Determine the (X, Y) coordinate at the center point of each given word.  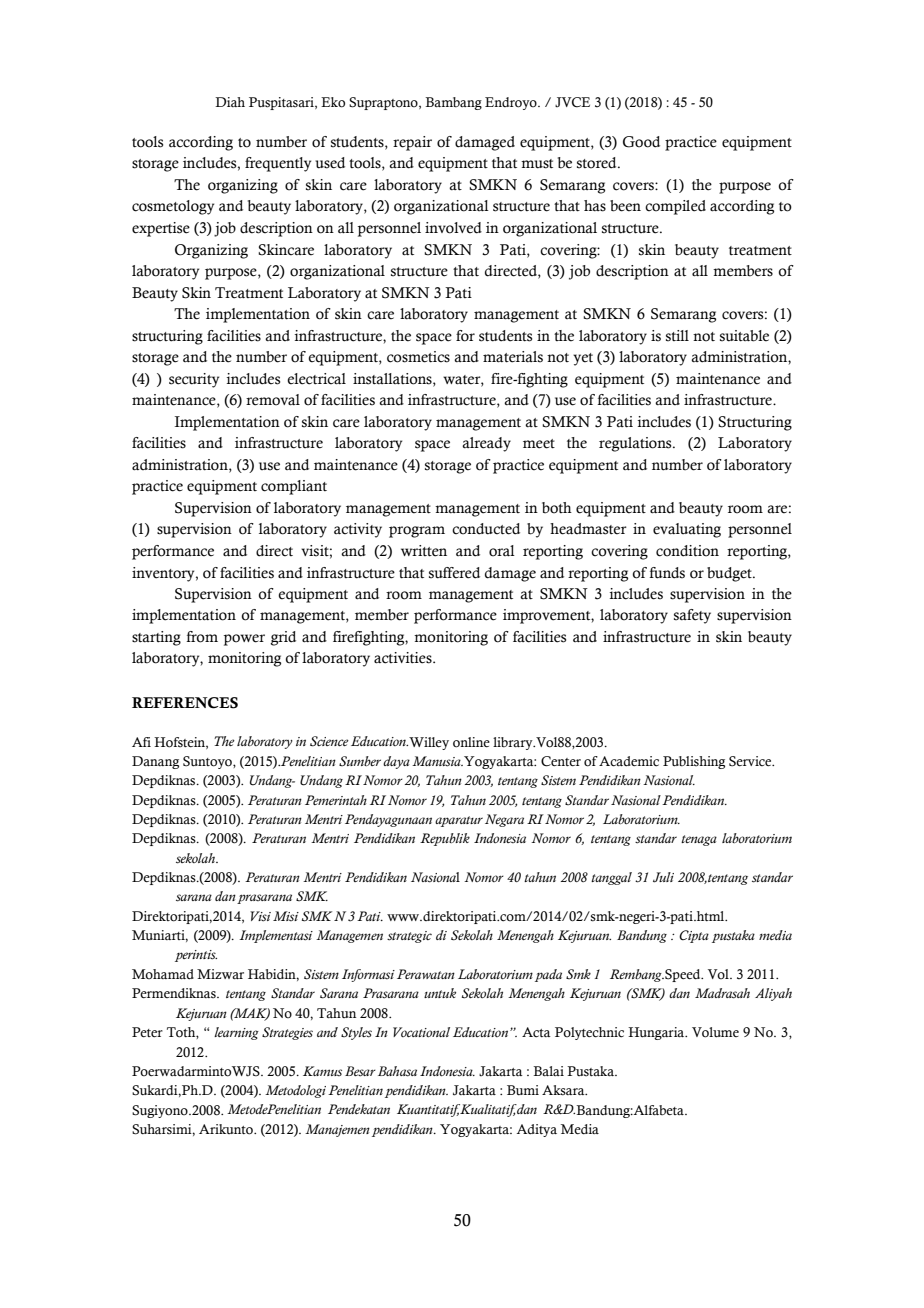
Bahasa (397, 1071)
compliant (294, 487)
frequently (278, 164)
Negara (504, 820)
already (486, 444)
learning (236, 1033)
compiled (675, 207)
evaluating (687, 530)
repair (412, 143)
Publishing (694, 762)
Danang (155, 762)
